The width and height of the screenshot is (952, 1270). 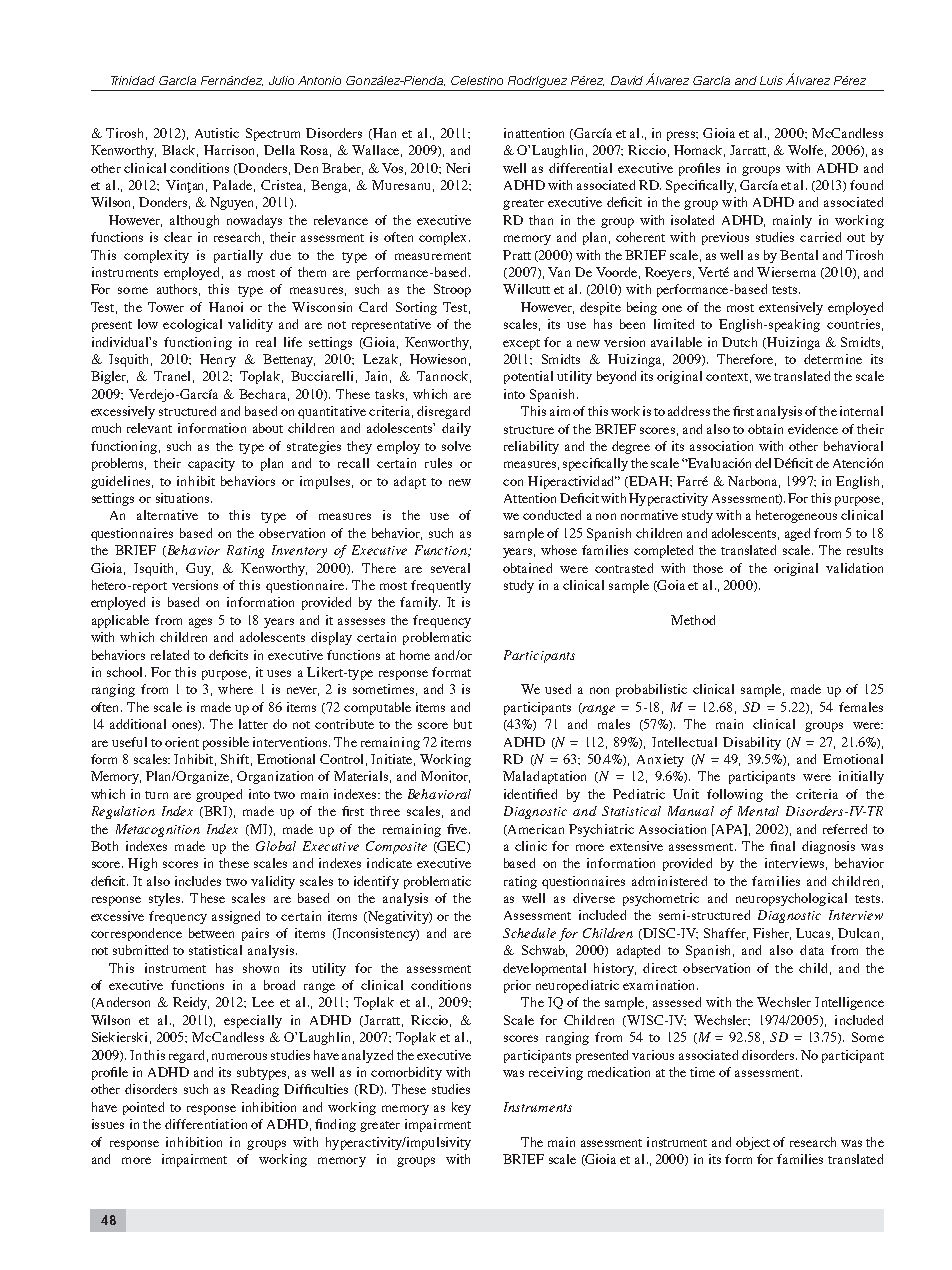 I want to click on Autistic, so click(x=217, y=133).
